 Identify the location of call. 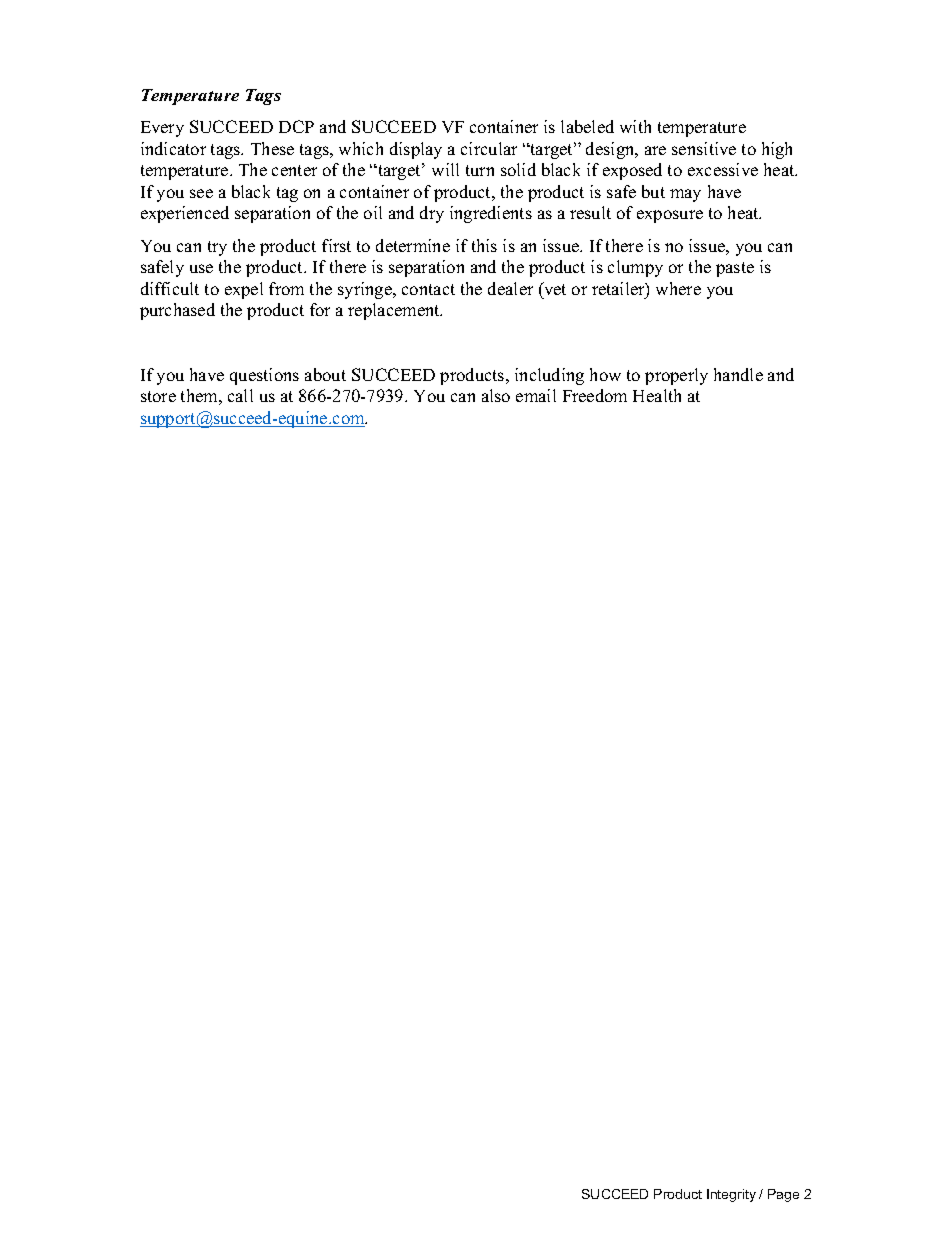
(240, 395).
